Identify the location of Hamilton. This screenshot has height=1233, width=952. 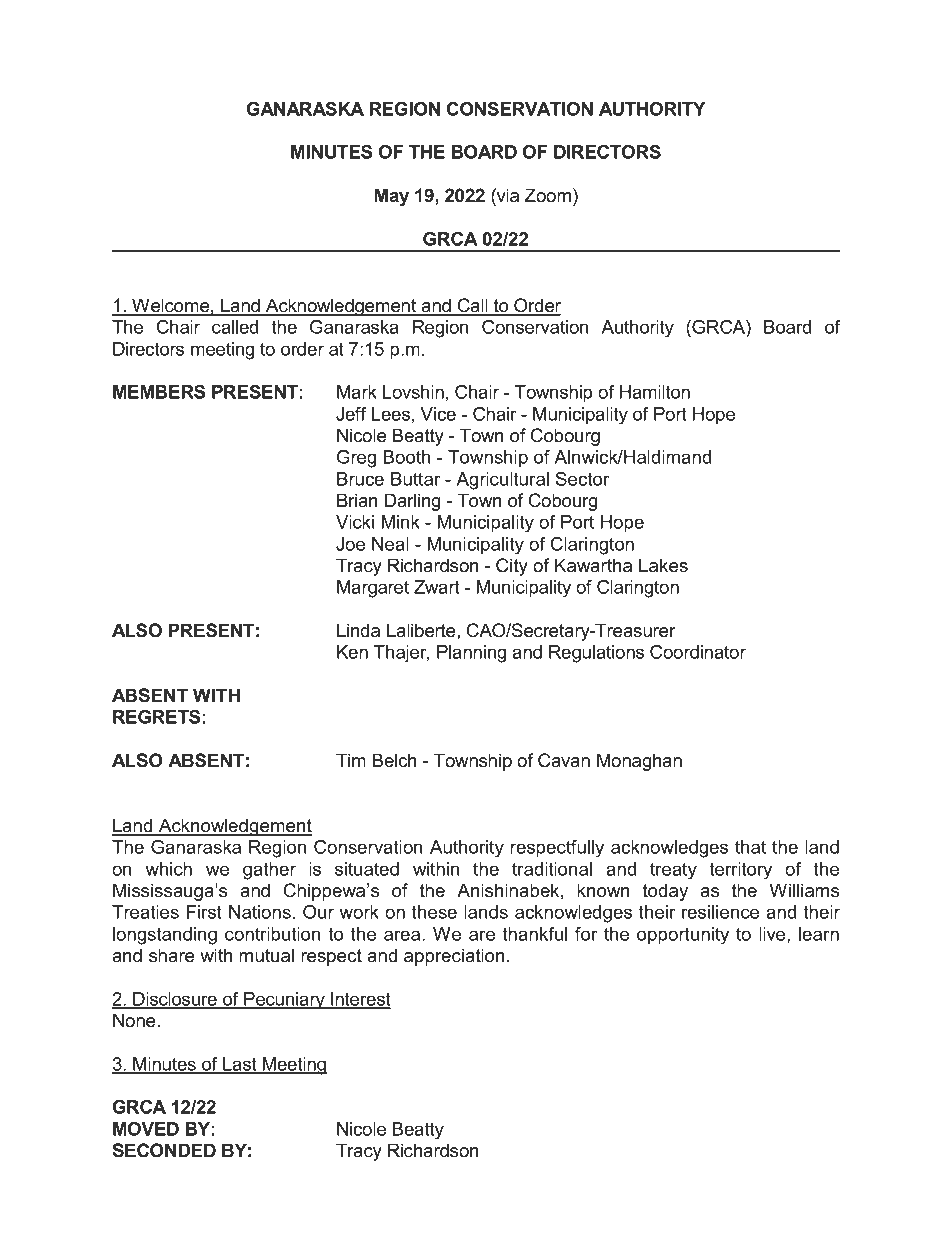
(655, 392).
